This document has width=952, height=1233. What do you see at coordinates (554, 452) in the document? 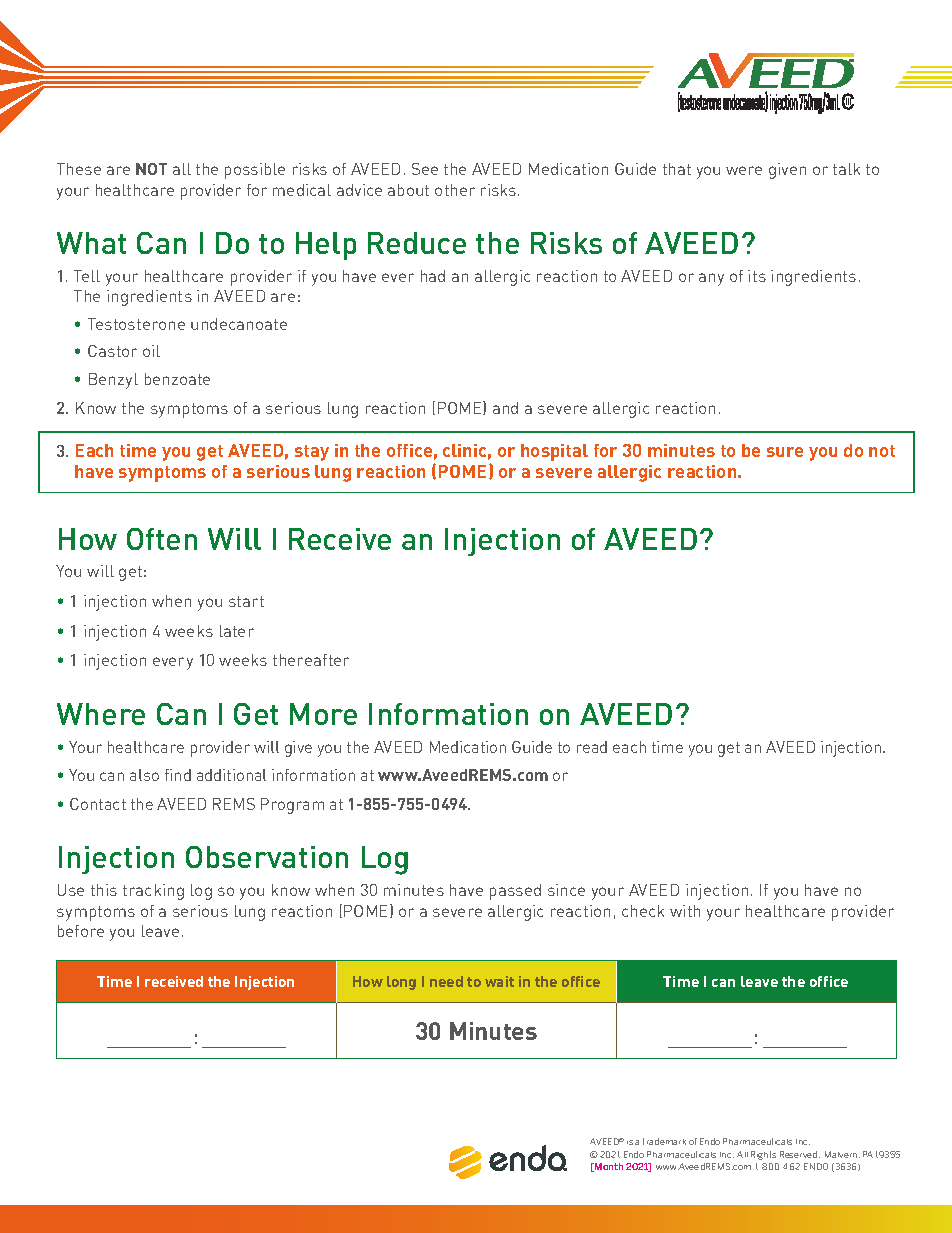
I see `hospital` at bounding box center [554, 452].
